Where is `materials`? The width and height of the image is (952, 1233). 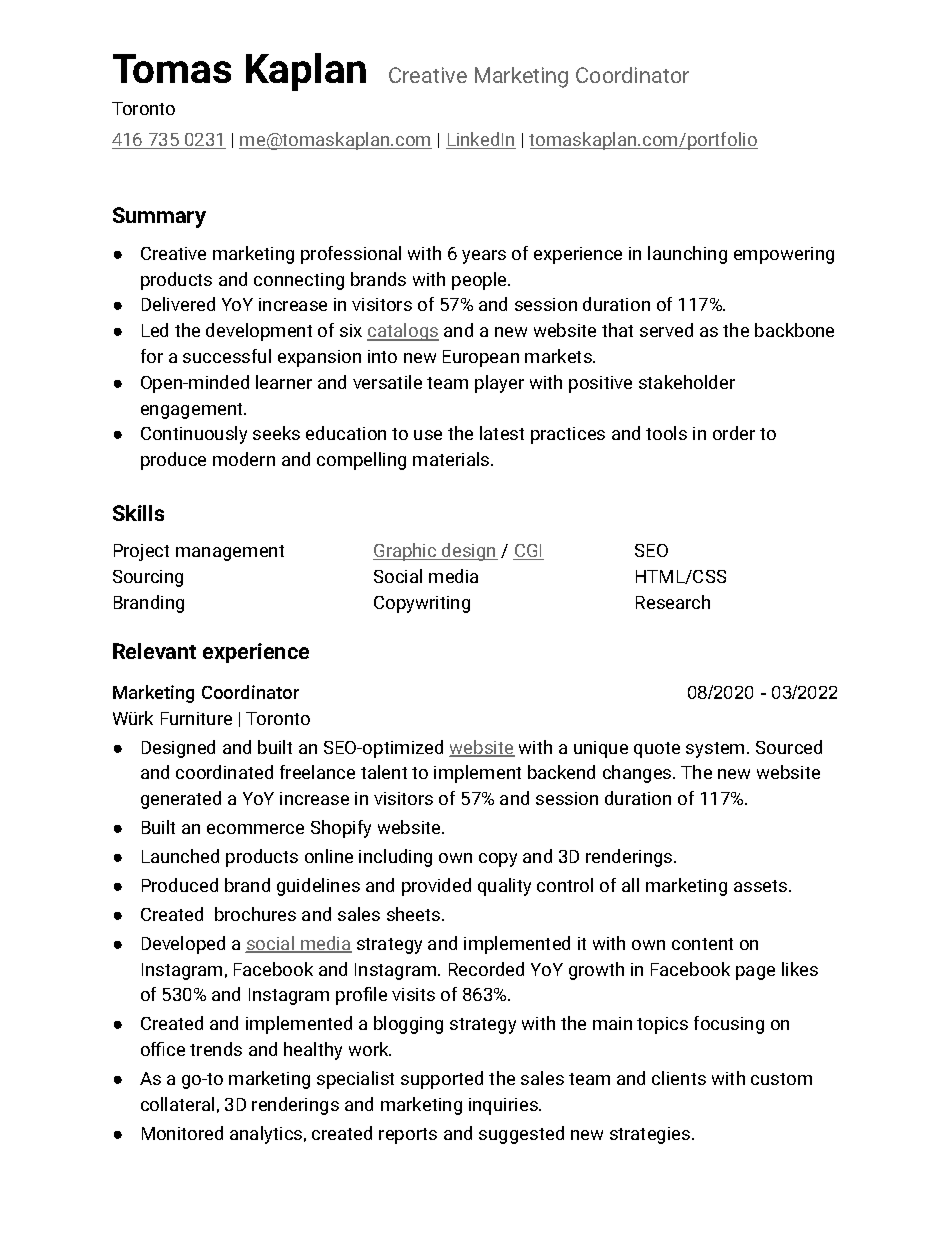
materials is located at coordinates (452, 459).
